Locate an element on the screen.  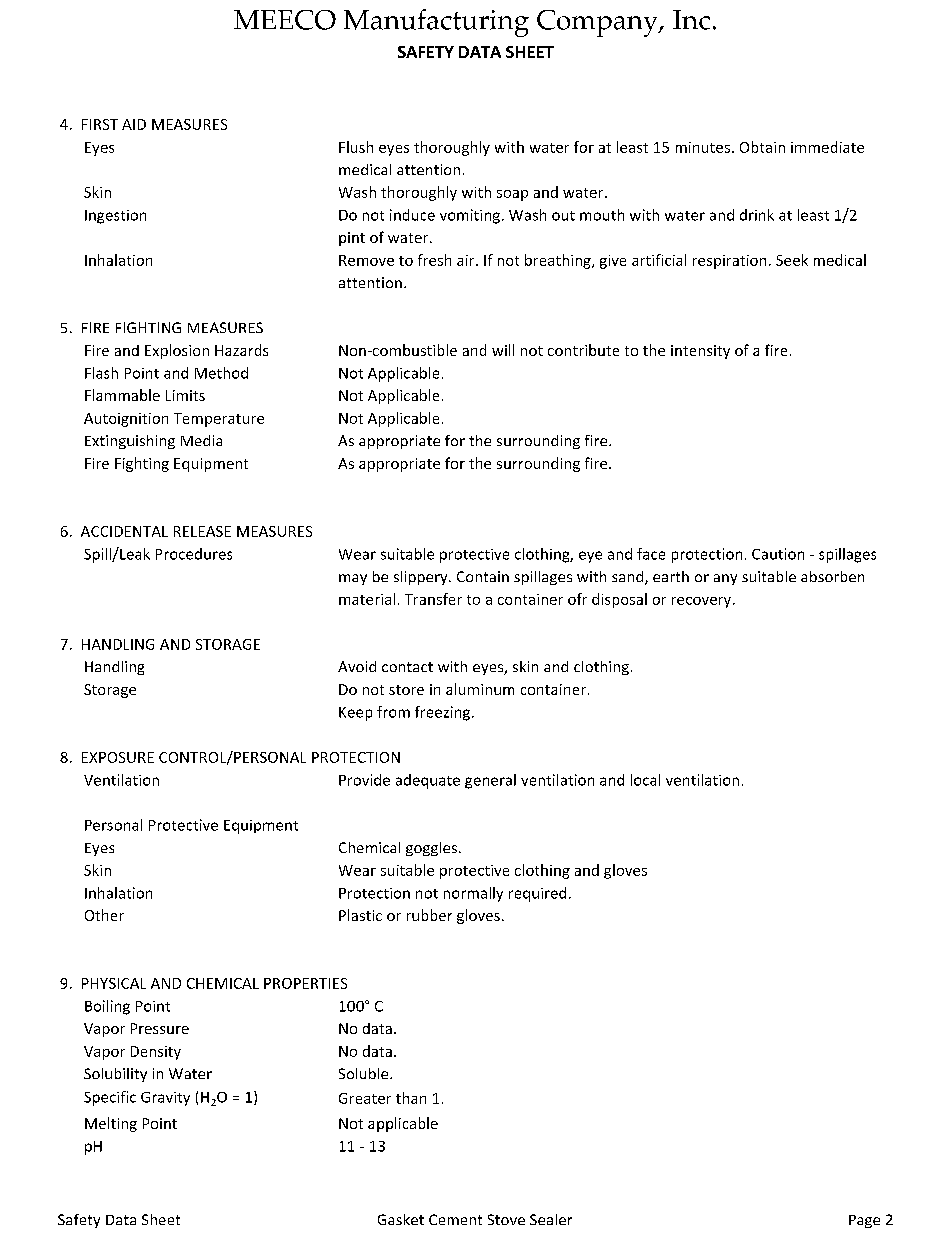
Procedures is located at coordinates (194, 554).
